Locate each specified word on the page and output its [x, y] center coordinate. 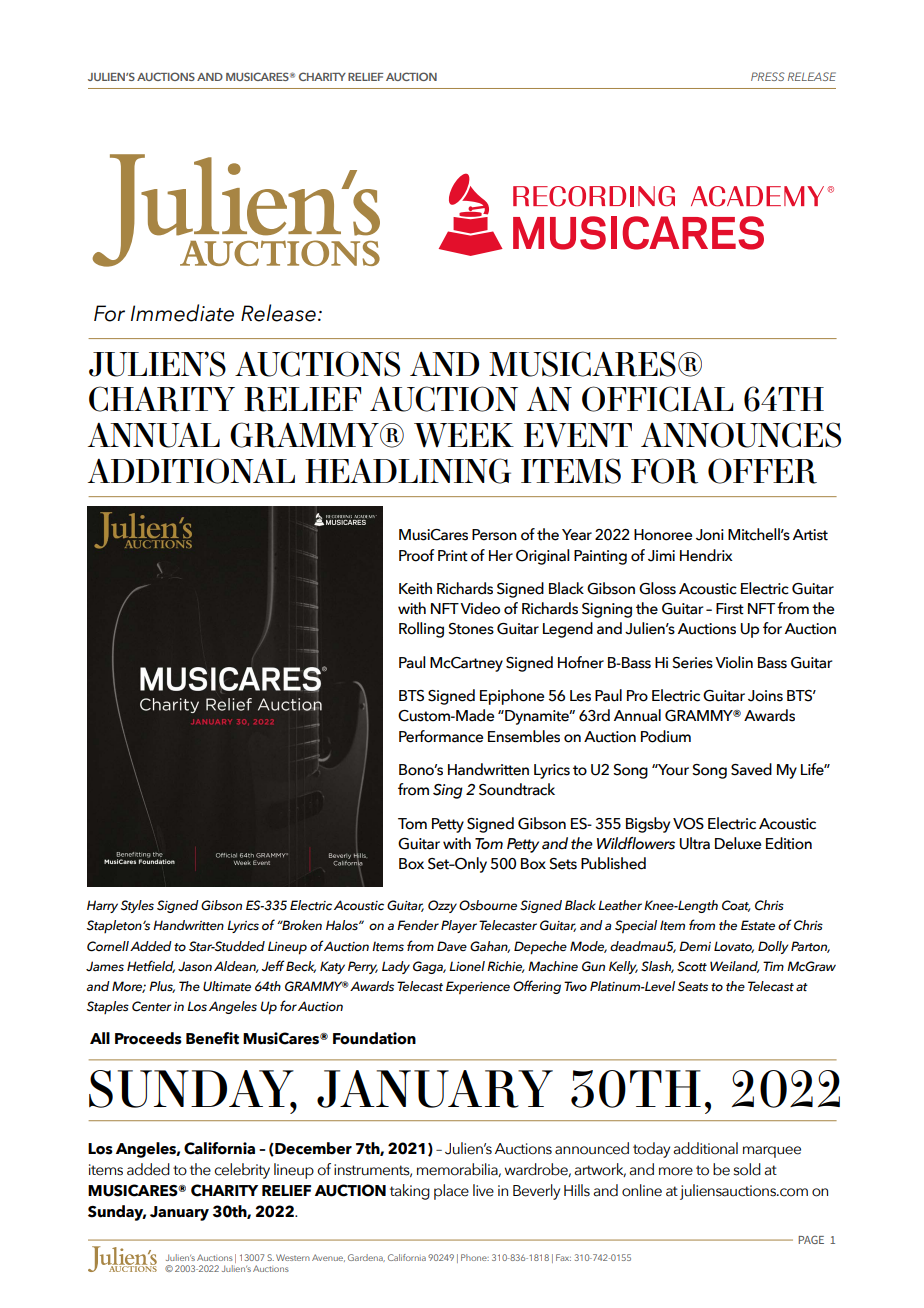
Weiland [735, 967]
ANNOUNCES [741, 435]
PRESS [768, 76]
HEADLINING [408, 471]
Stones [471, 629]
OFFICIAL [657, 399]
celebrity [242, 1171]
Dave [452, 946]
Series [692, 663]
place [451, 1192]
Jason [195, 966]
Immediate [182, 313]
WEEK [464, 435]
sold [747, 1169]
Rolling [421, 630]
